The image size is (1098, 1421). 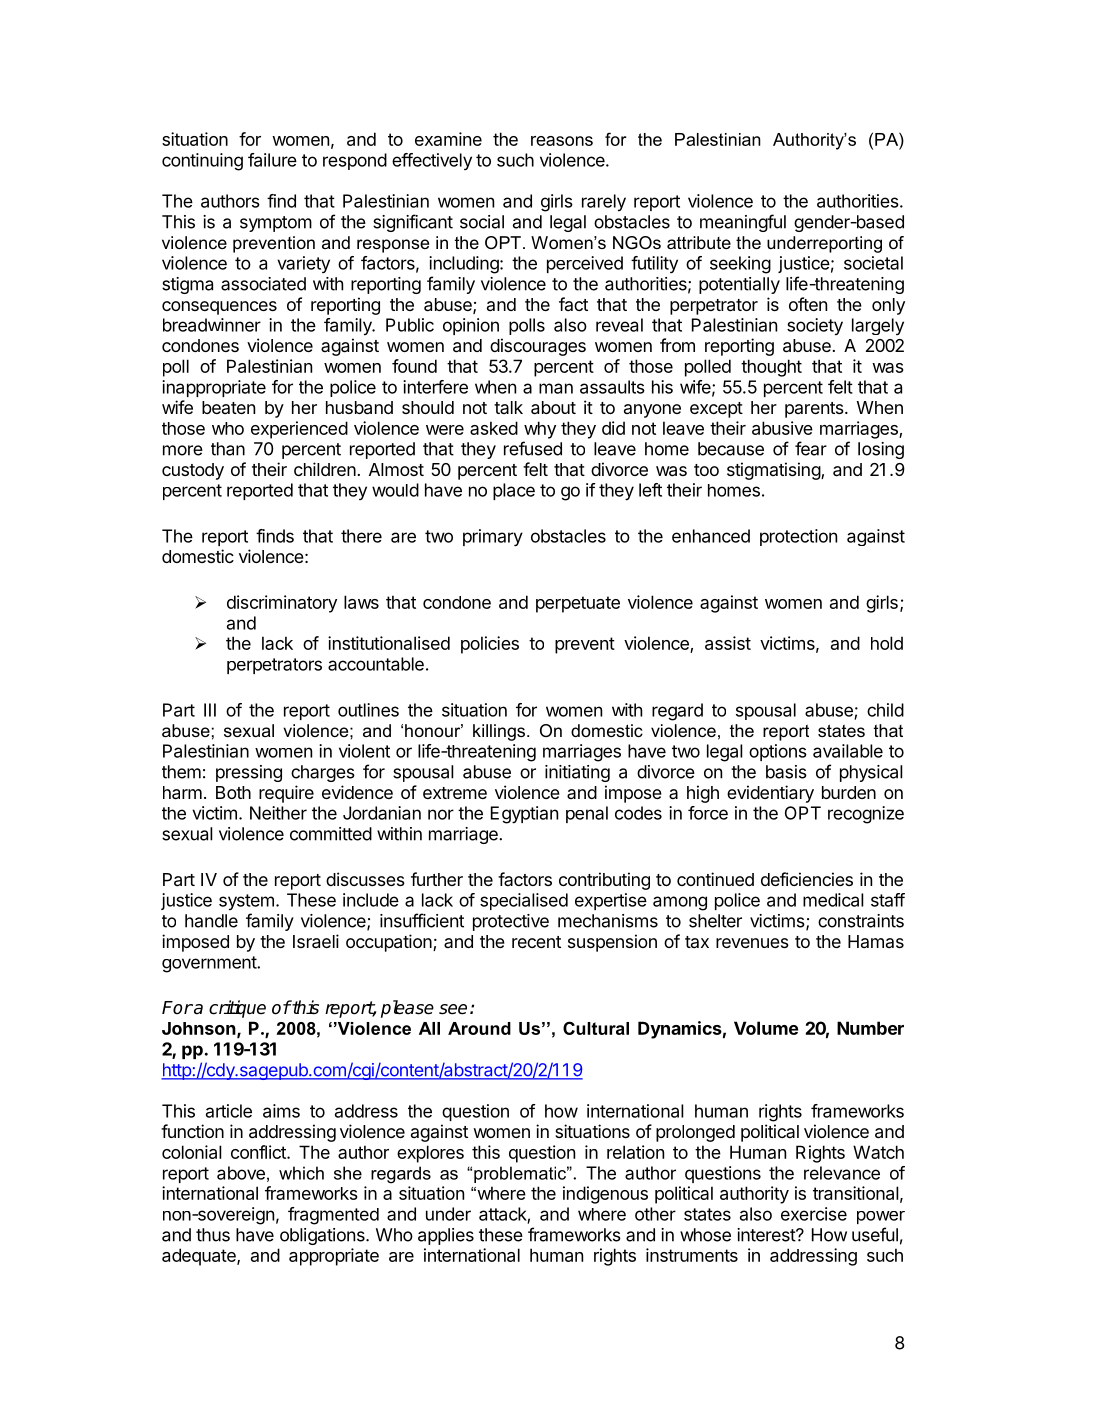 What do you see at coordinates (514, 491) in the screenshot?
I see `place` at bounding box center [514, 491].
